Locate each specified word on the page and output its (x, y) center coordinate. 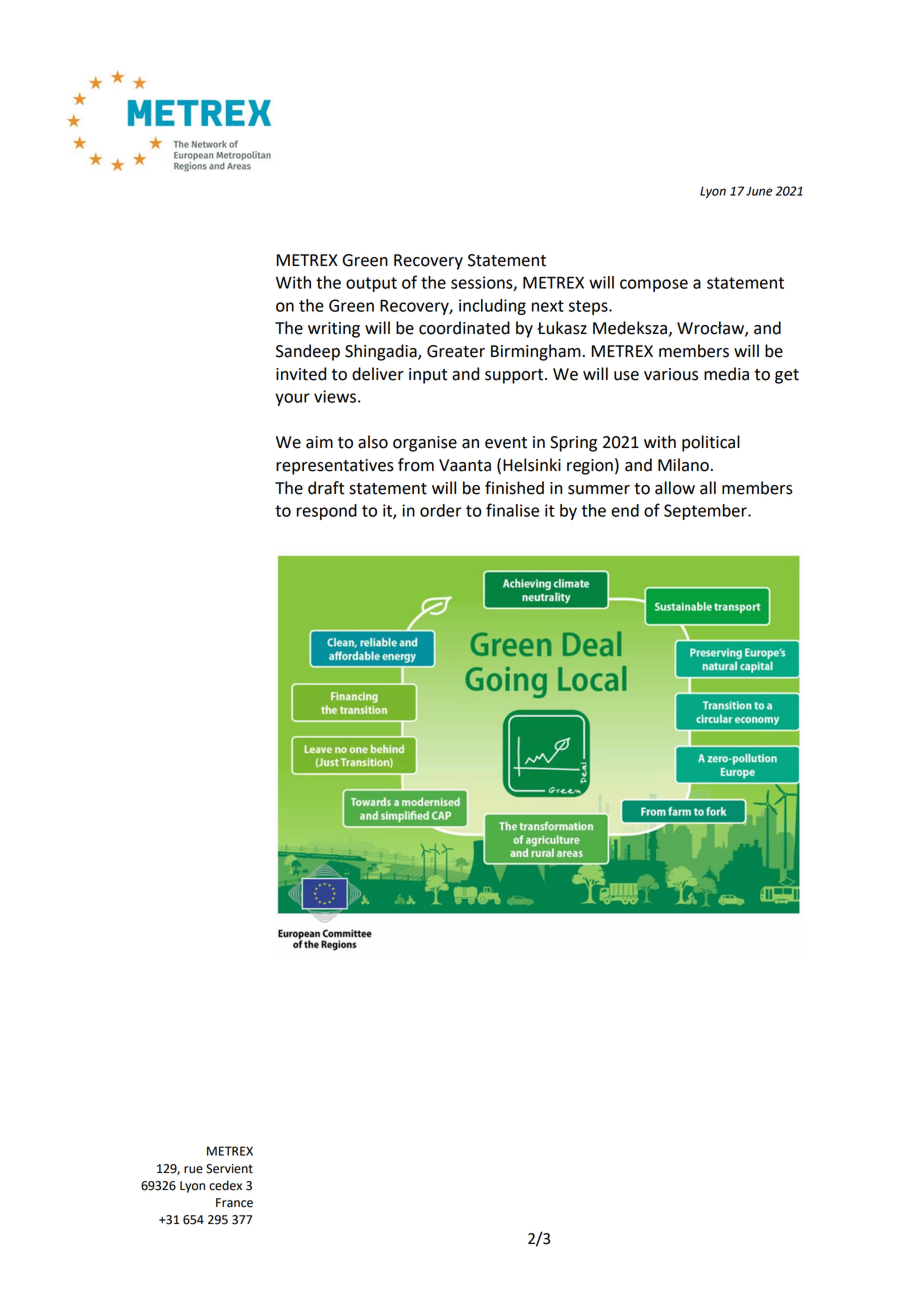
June (759, 191)
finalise (512, 510)
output (371, 284)
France (234, 1203)
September (706, 512)
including (492, 307)
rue (193, 1170)
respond (327, 512)
